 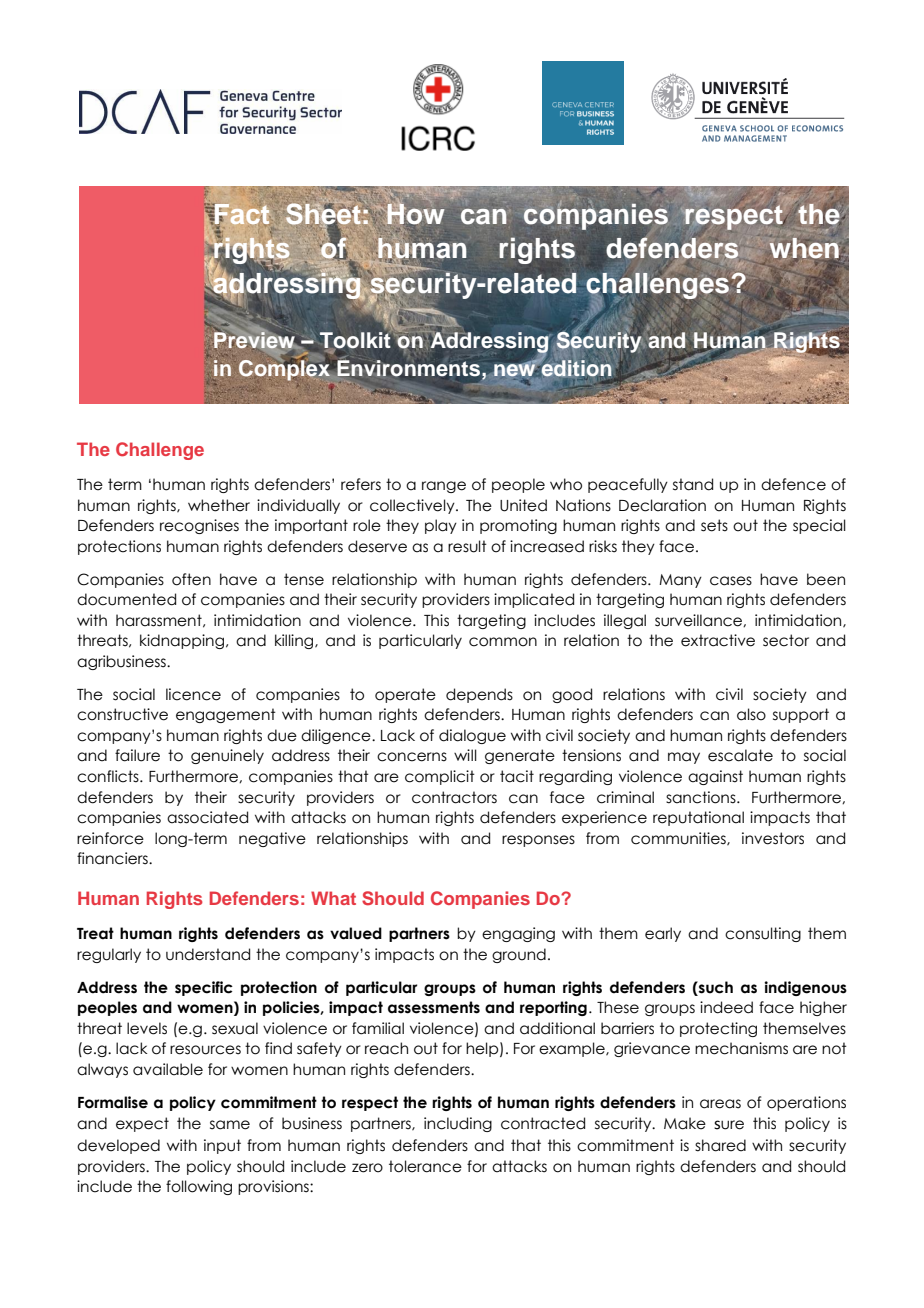 I want to click on Sheet, so click(x=323, y=214).
